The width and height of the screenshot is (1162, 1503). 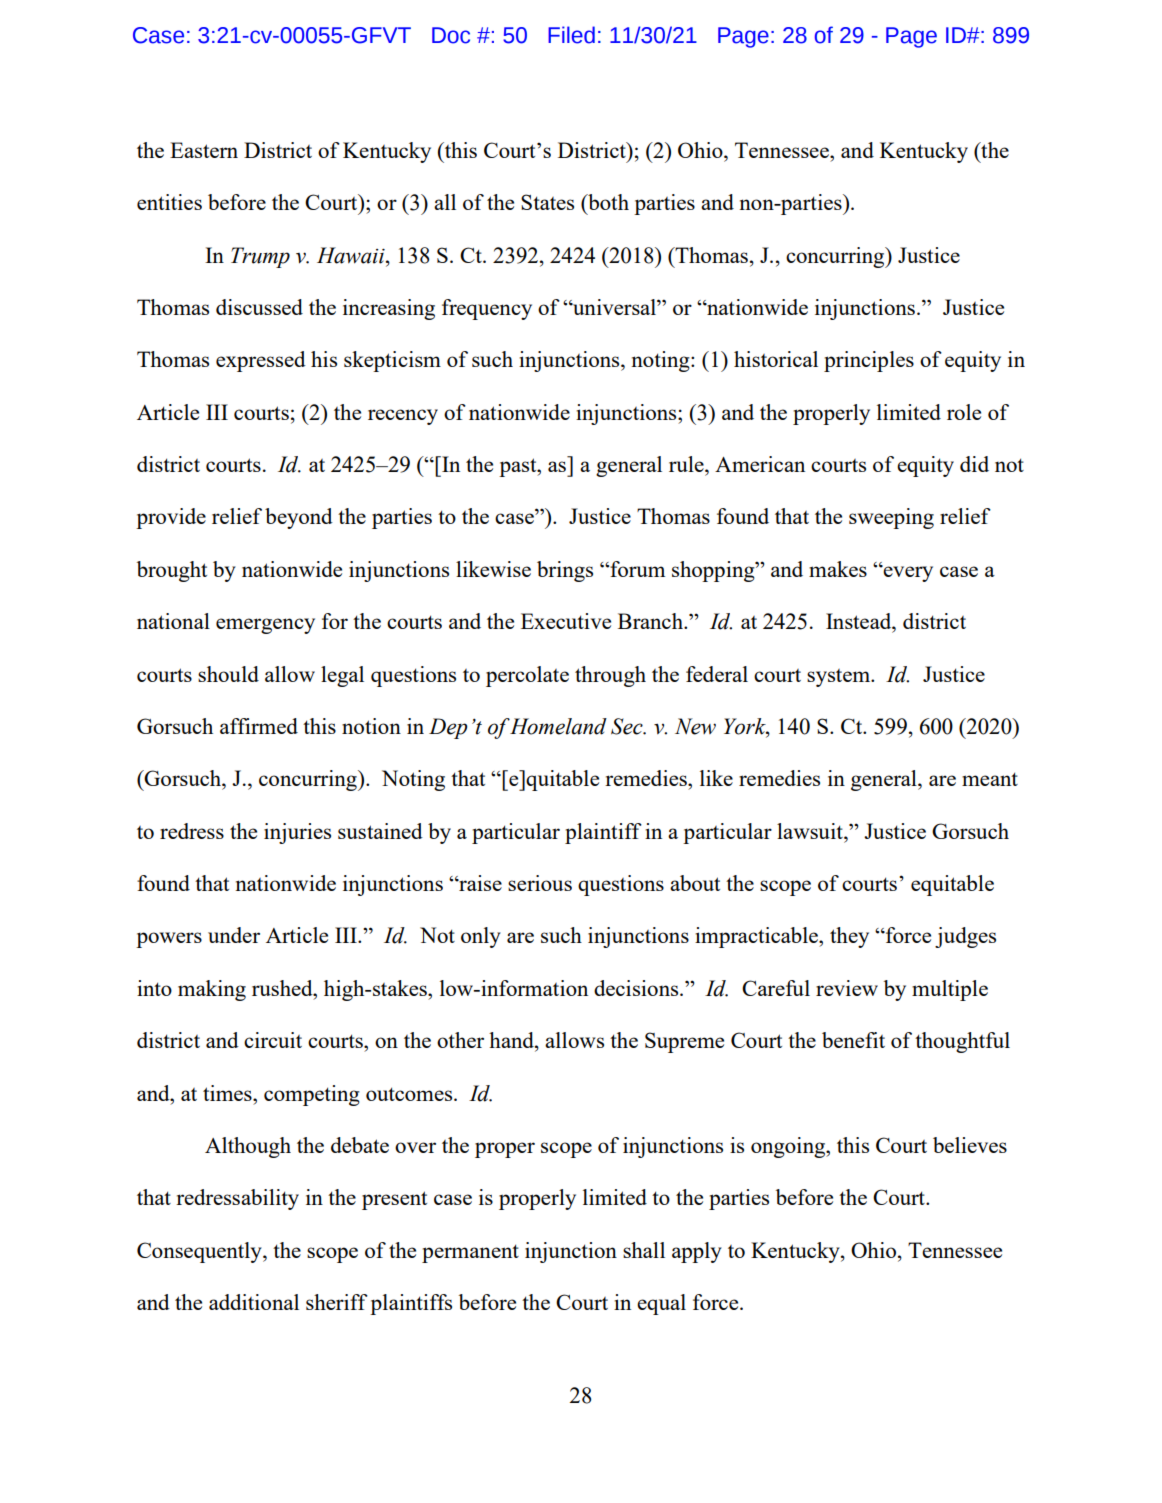 What do you see at coordinates (254, 1302) in the screenshot?
I see `additional` at bounding box center [254, 1302].
